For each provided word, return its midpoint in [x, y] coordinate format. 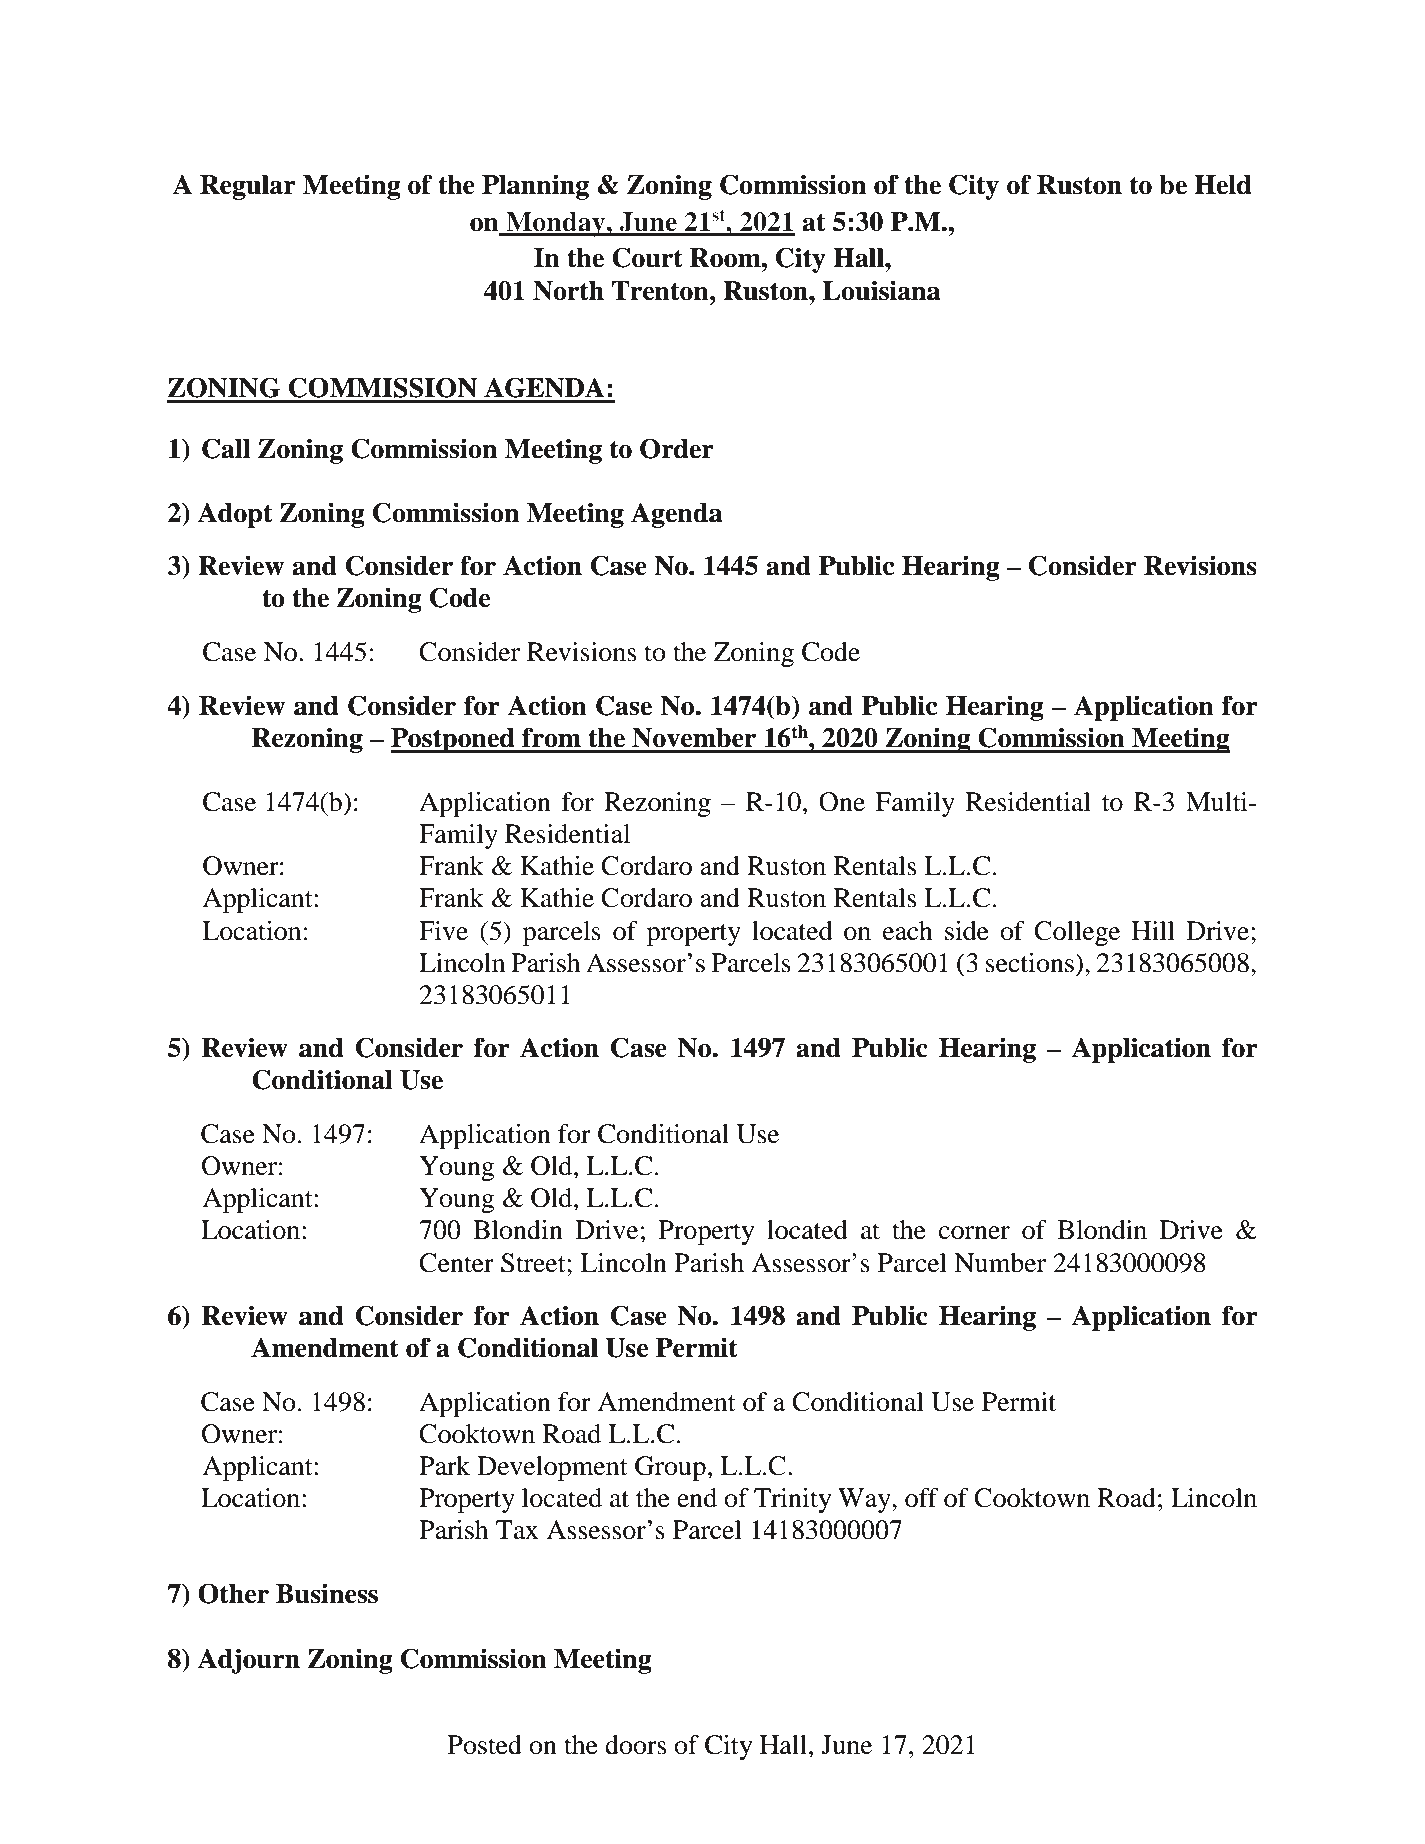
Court [647, 257]
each [908, 931]
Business [327, 1593]
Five [443, 931]
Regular [248, 187]
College [1077, 933]
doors [635, 1745]
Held [1222, 185]
